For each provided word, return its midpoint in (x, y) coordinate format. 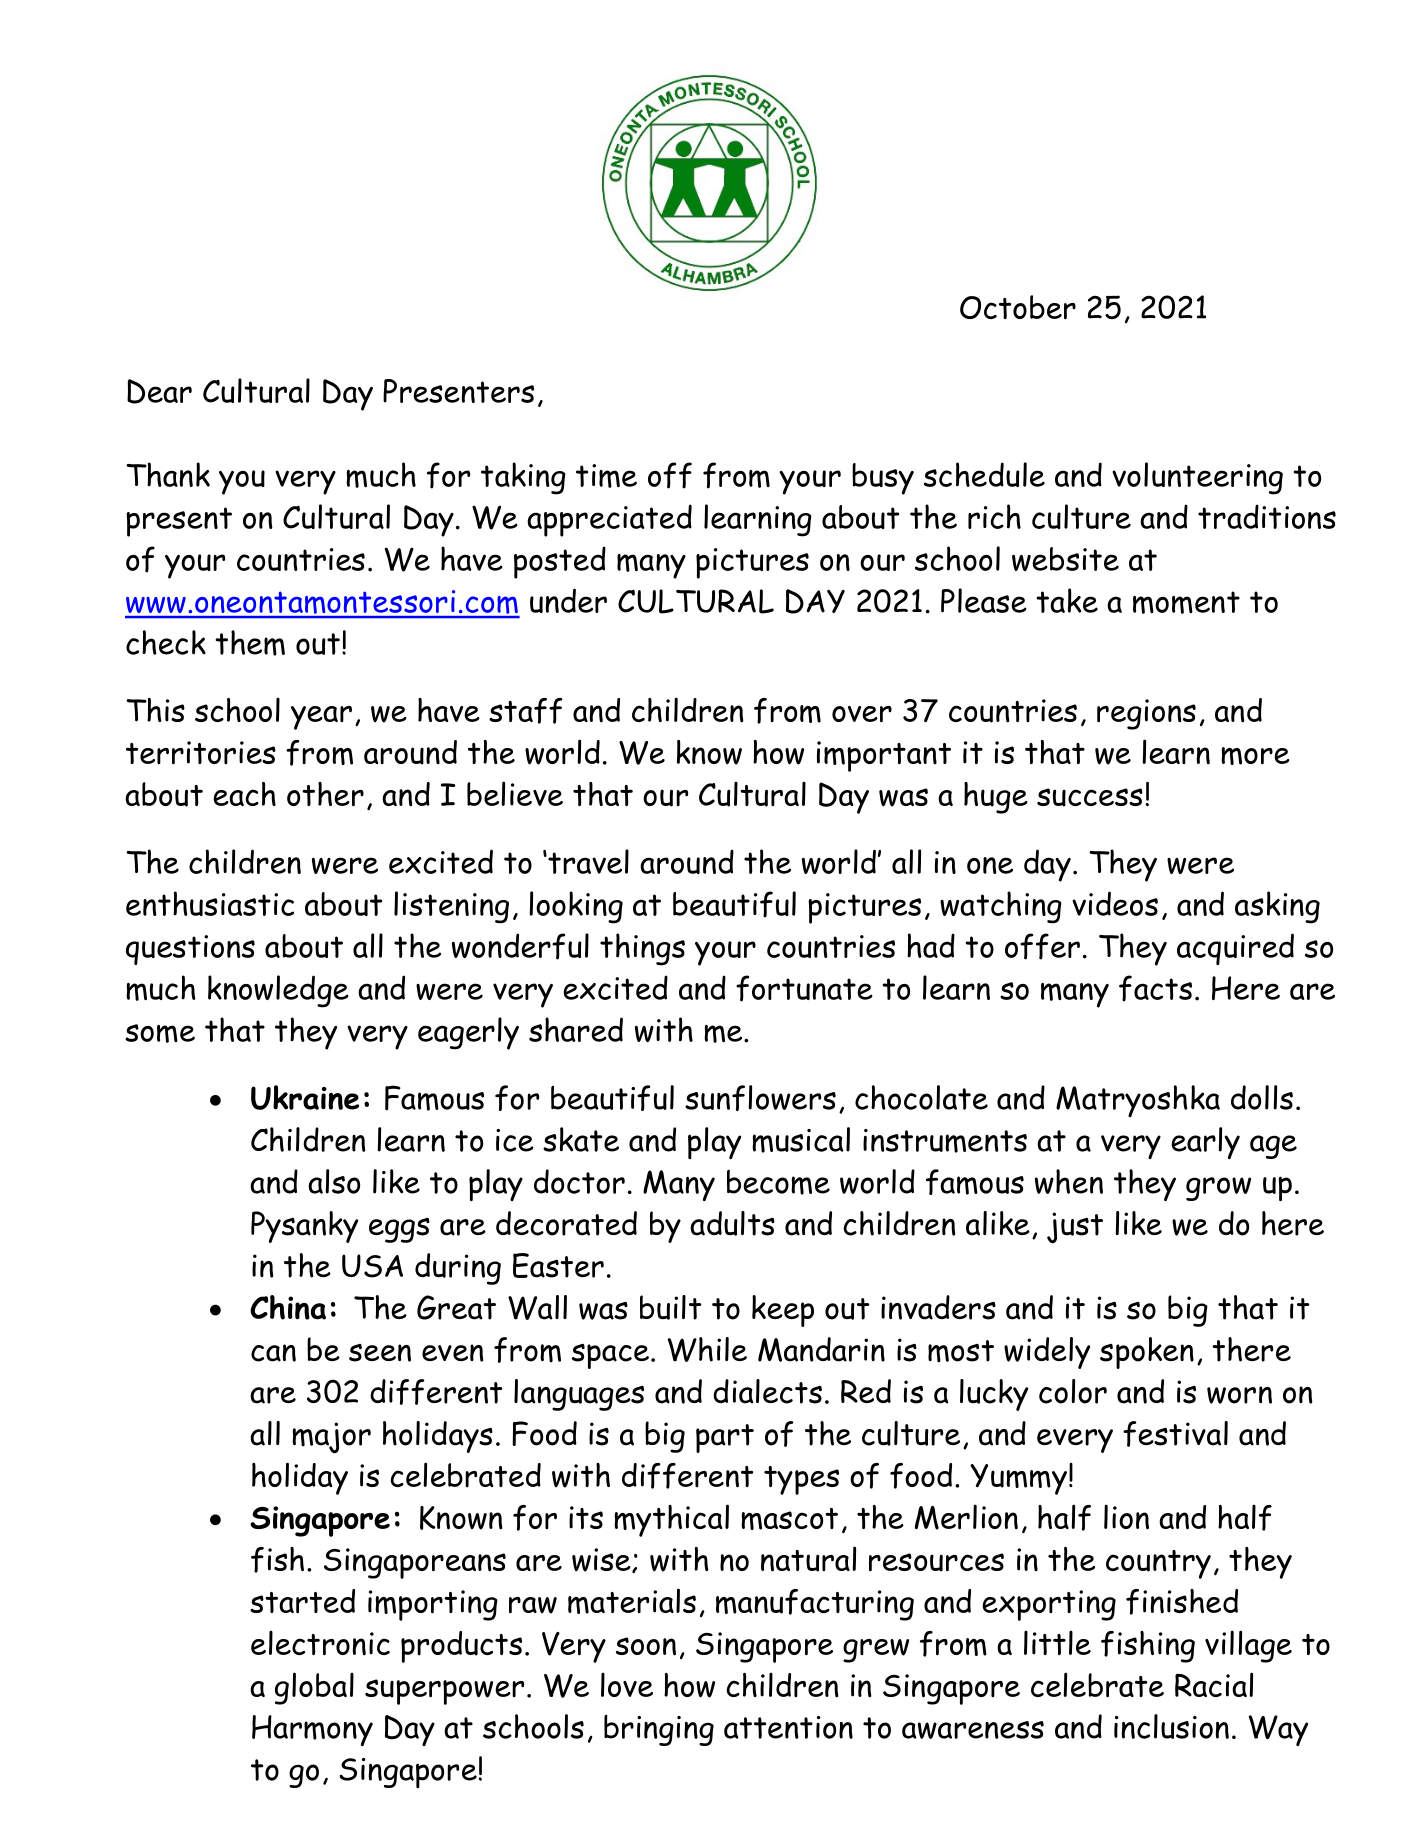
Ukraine (305, 1097)
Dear (159, 391)
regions (1146, 714)
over (862, 714)
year (321, 718)
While (707, 1349)
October (1018, 307)
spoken (1147, 1353)
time (606, 476)
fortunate (804, 988)
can (273, 1353)
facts (1155, 988)
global (314, 1688)
